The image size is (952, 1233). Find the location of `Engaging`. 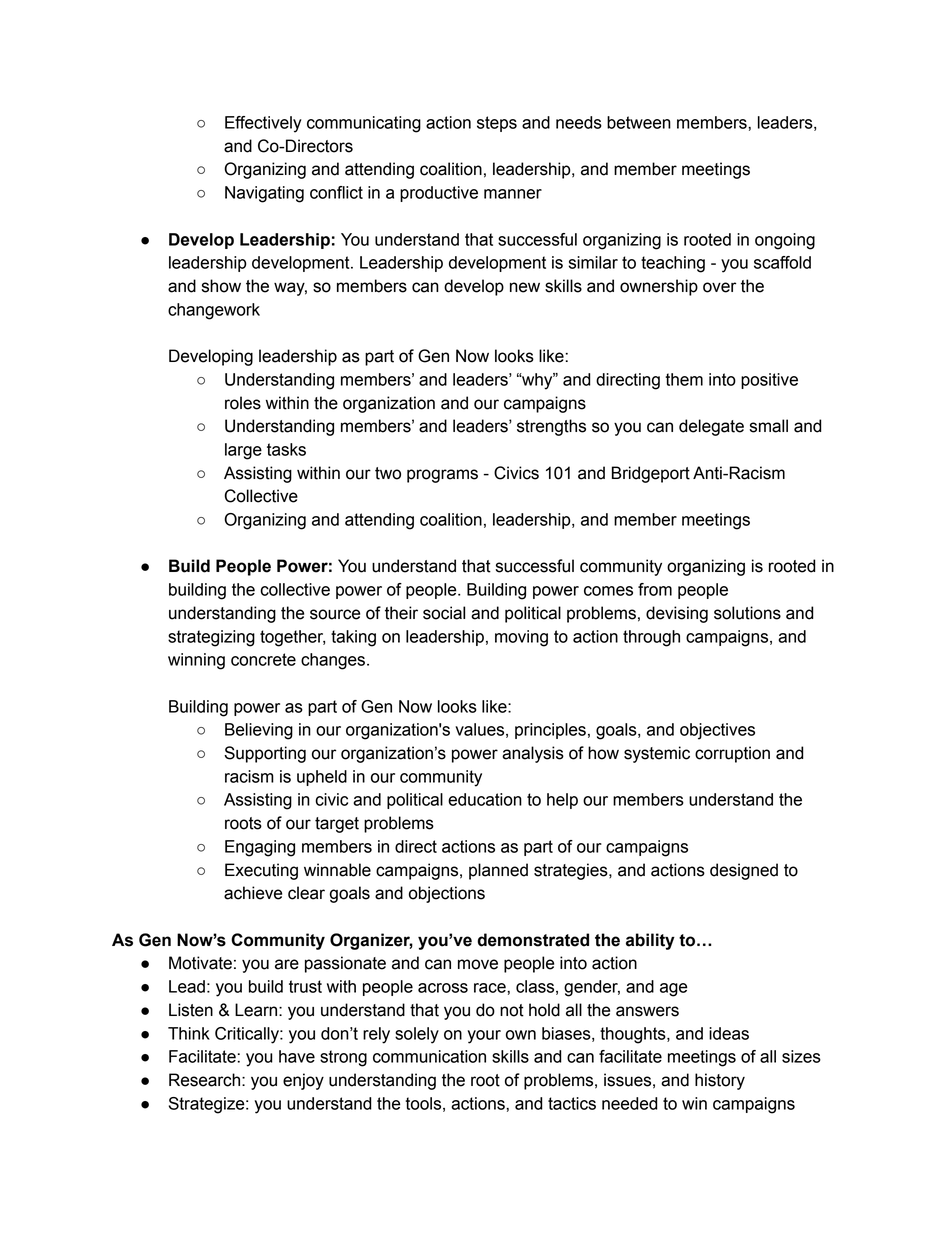

Engaging is located at coordinates (260, 848).
